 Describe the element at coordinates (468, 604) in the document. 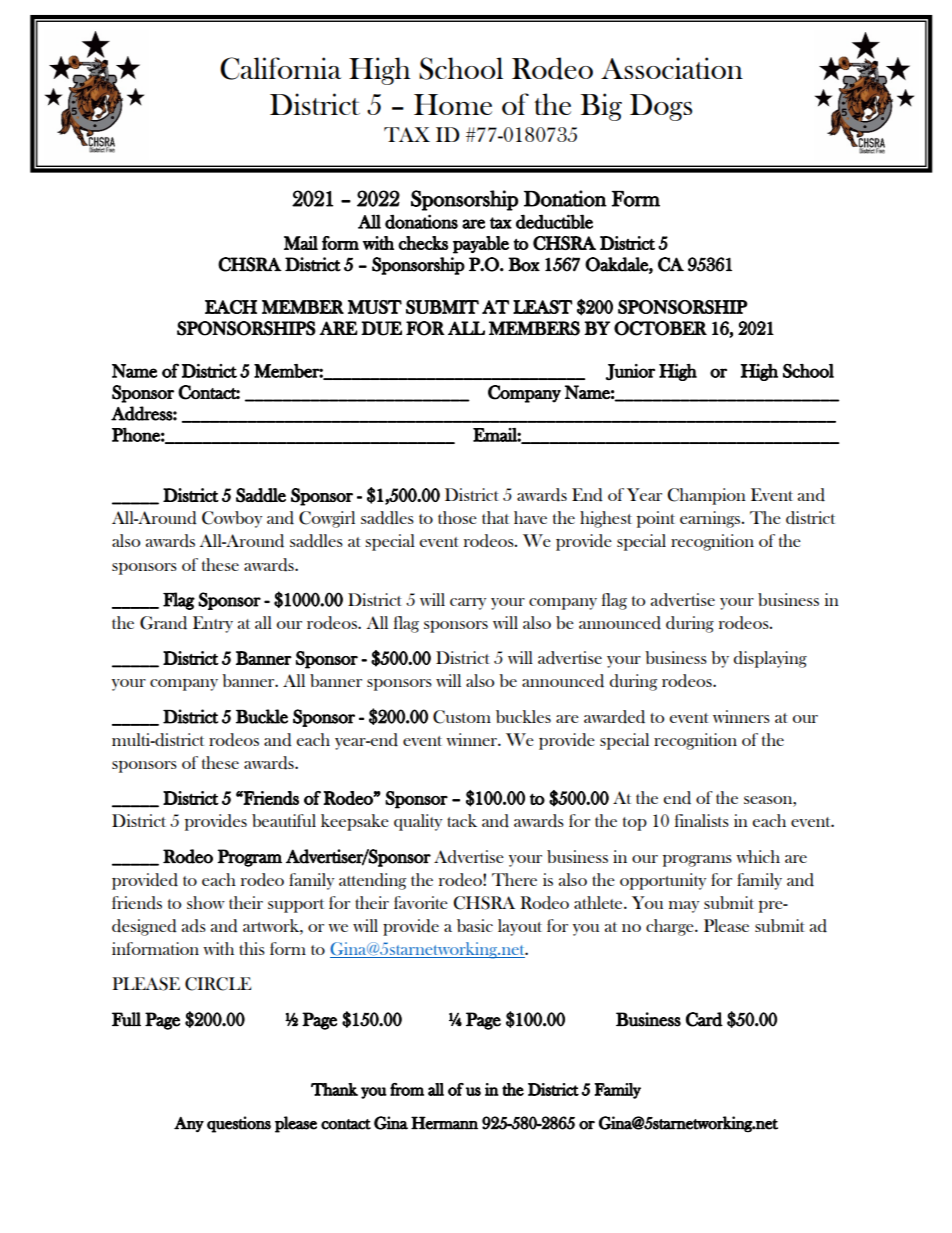

I see `carry` at that location.
